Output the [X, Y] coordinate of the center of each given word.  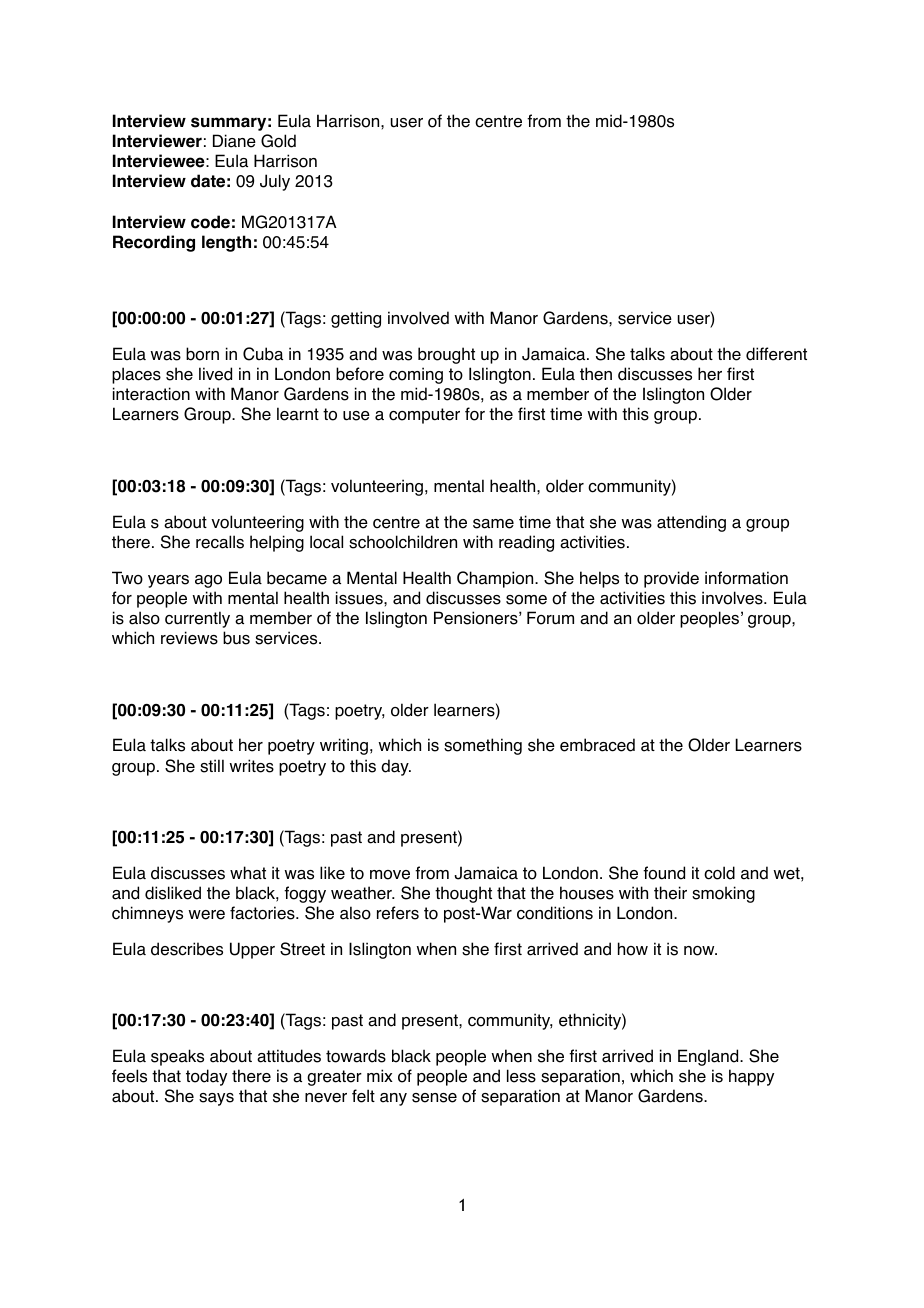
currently [197, 619]
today [206, 1077]
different [776, 354]
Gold [278, 141]
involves [733, 598]
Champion [496, 579]
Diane [234, 141]
